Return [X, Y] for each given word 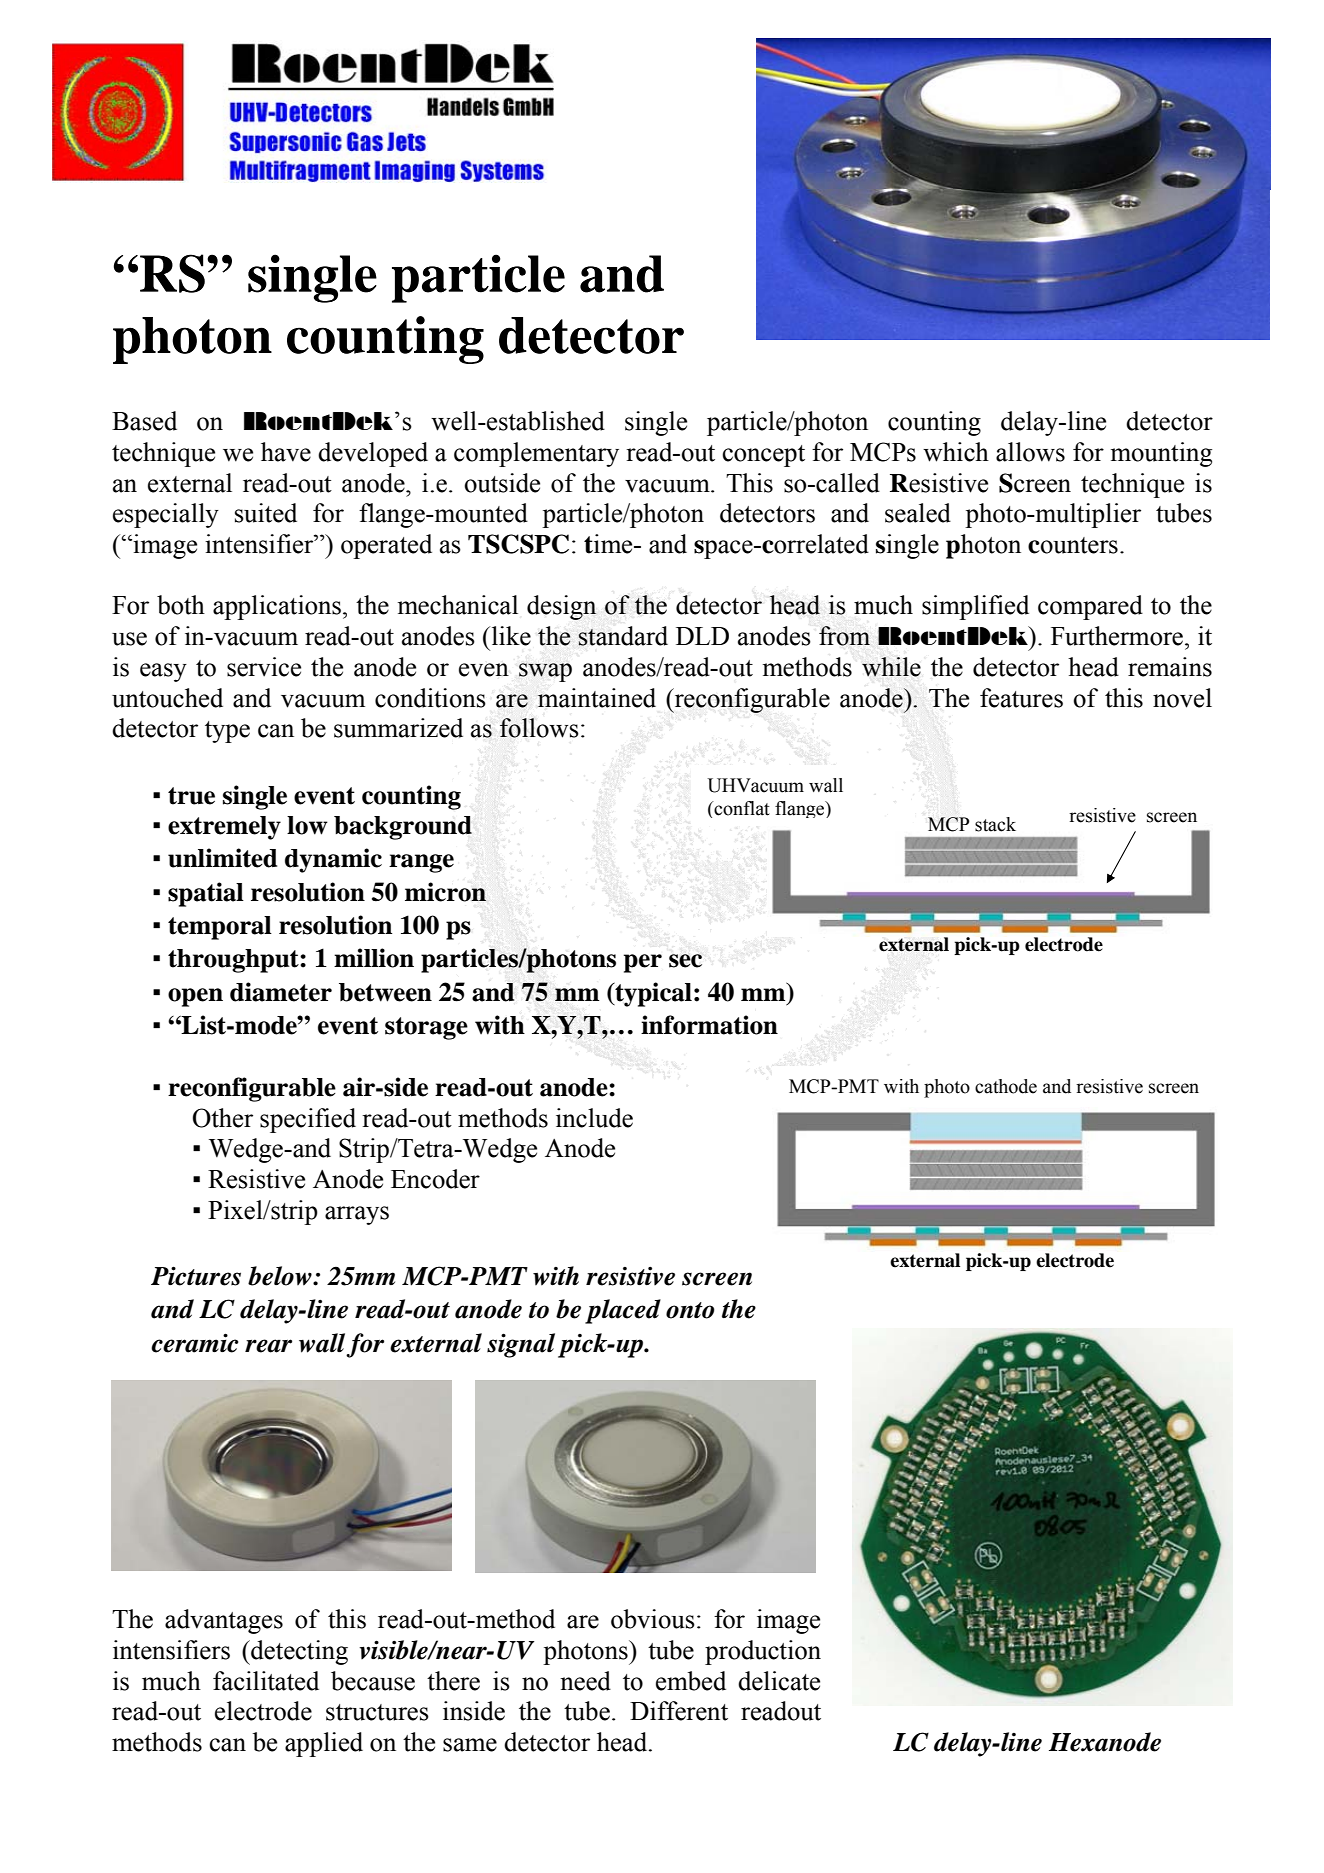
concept [763, 456]
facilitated [266, 1681]
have [286, 452]
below [281, 1276]
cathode [1006, 1086]
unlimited [222, 858]
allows [1030, 452]
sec [685, 961]
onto [690, 1310]
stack [995, 824]
